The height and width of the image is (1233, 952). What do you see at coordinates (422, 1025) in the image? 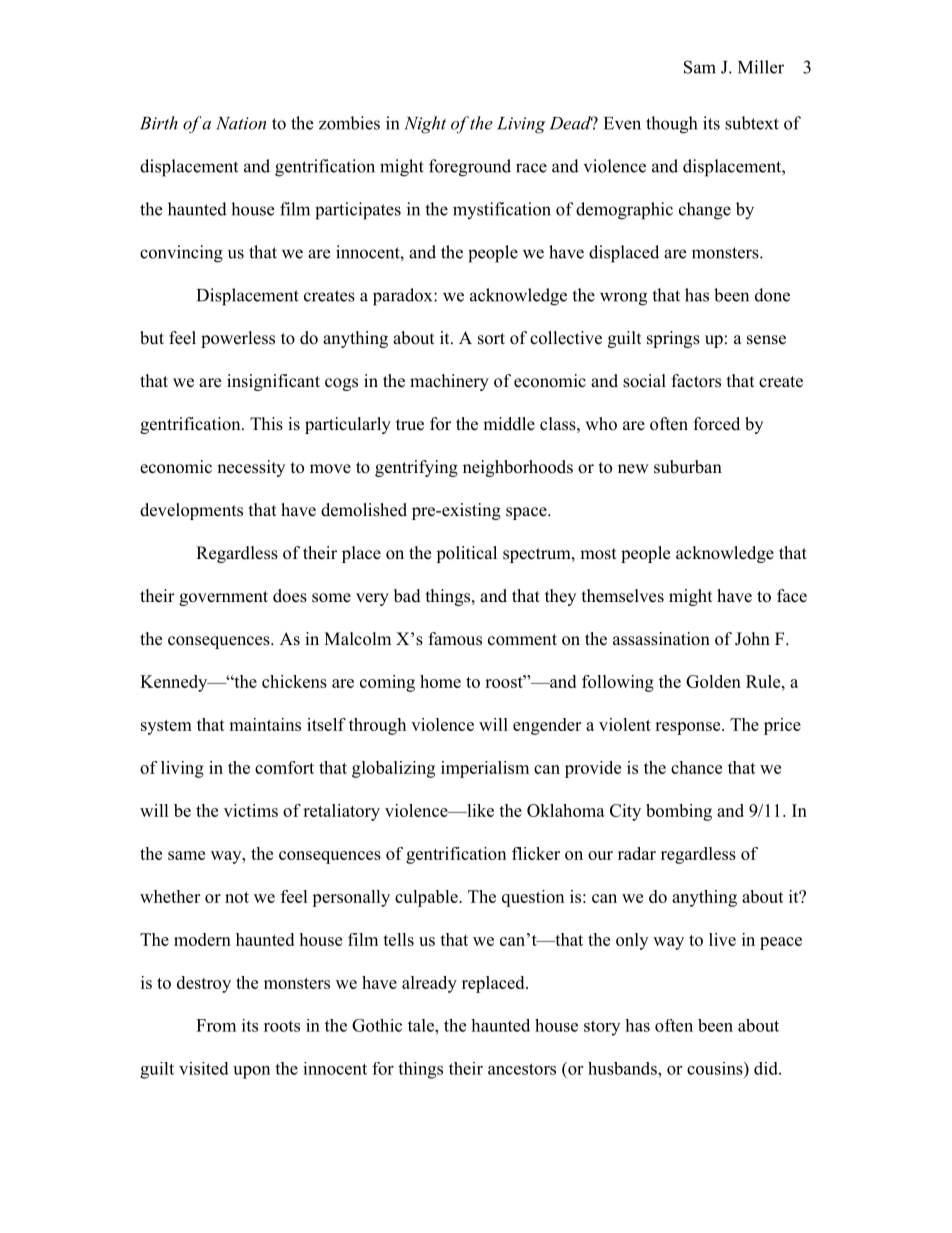
I see `tale` at bounding box center [422, 1025].
